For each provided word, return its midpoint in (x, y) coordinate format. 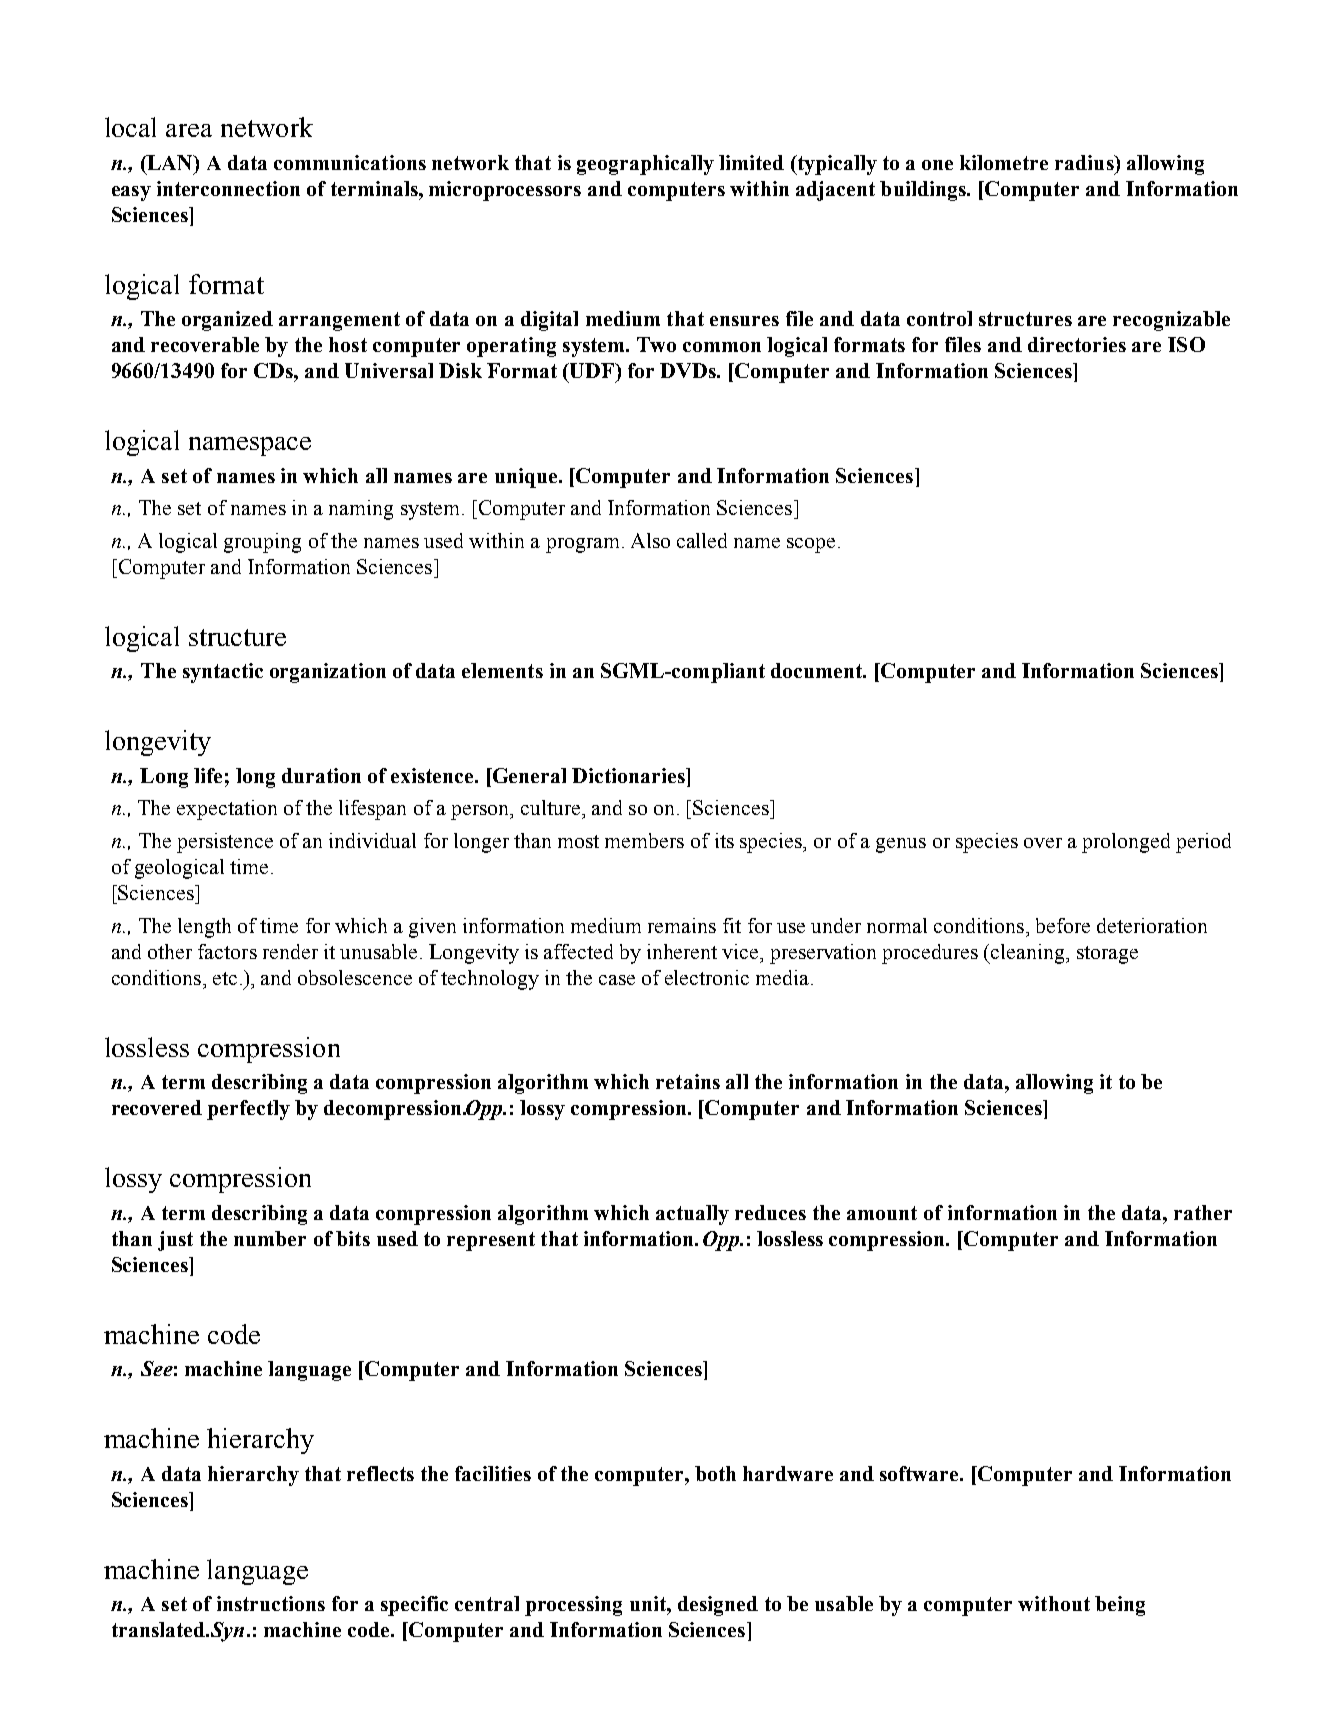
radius (1085, 162)
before (1063, 925)
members (644, 840)
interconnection (228, 188)
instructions (271, 1603)
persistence (225, 843)
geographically (645, 165)
